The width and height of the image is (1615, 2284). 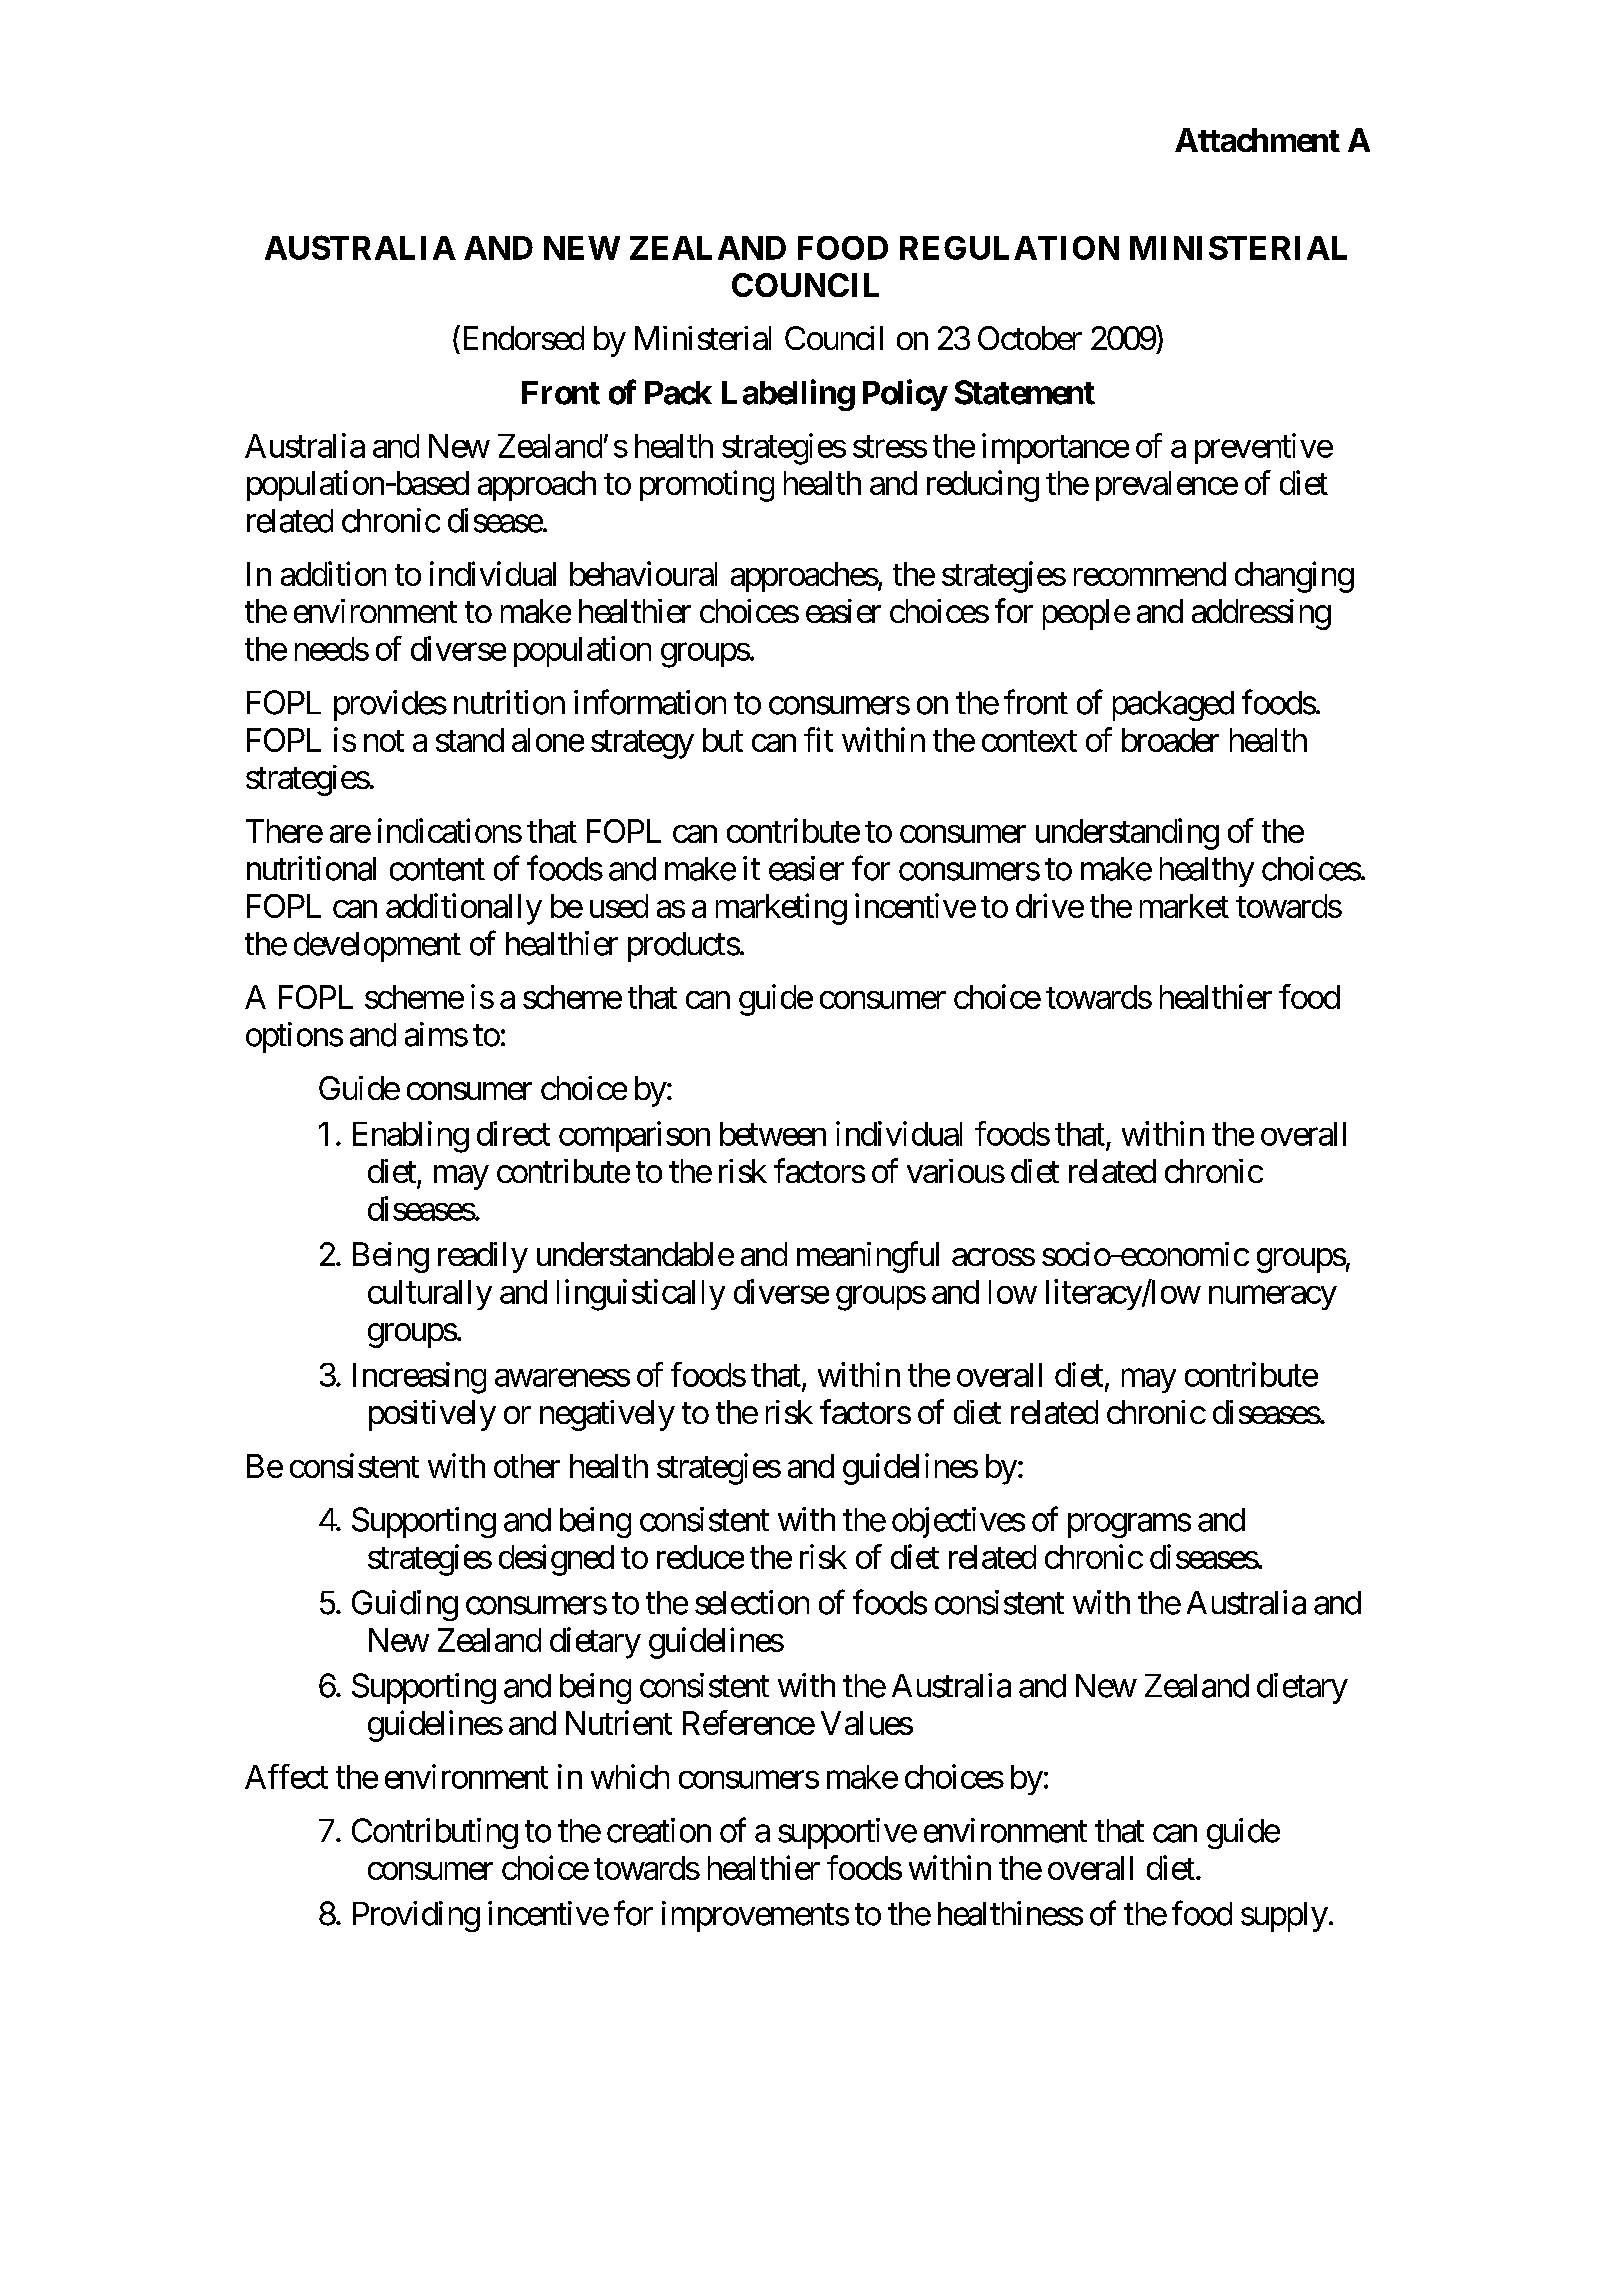 What do you see at coordinates (1273, 1298) in the image?
I see `numeracy` at bounding box center [1273, 1298].
